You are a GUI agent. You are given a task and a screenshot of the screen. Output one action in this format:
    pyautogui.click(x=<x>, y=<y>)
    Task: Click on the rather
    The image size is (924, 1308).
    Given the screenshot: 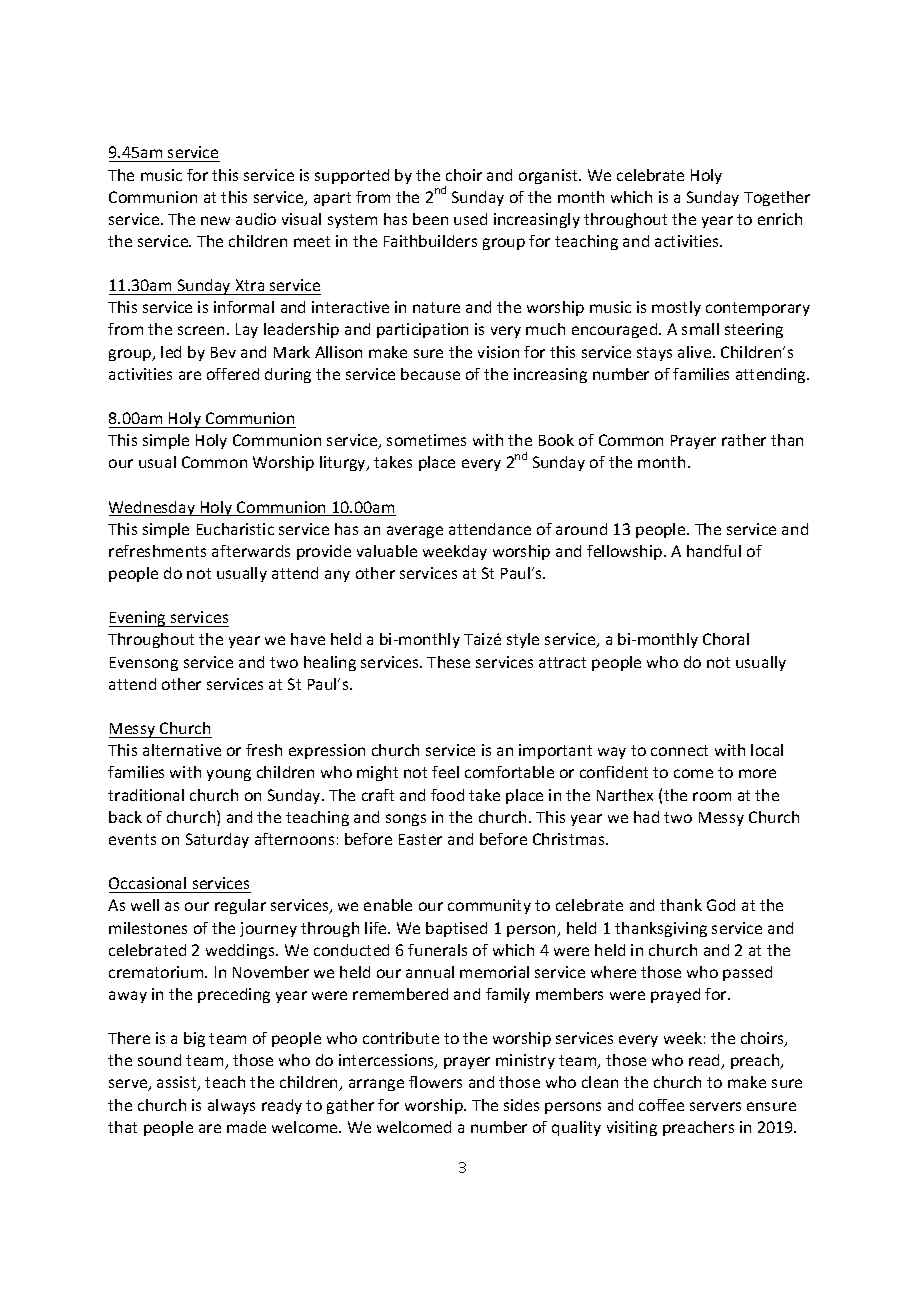 What is the action you would take?
    pyautogui.click(x=744, y=440)
